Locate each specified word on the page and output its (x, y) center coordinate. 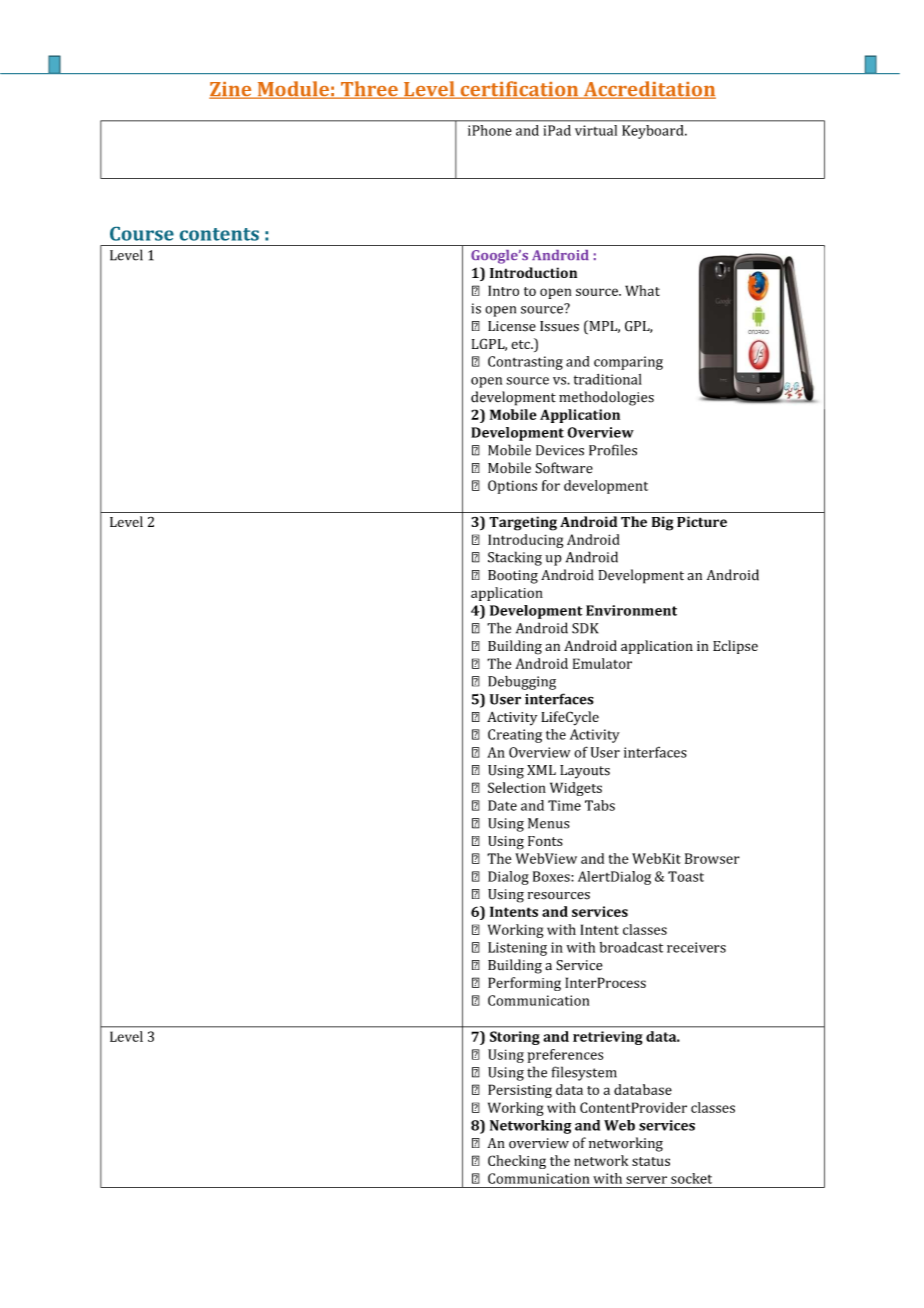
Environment (631, 610)
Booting (513, 577)
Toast (686, 876)
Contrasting (525, 363)
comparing (628, 363)
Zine (231, 90)
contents (219, 234)
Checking (517, 1162)
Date (502, 805)
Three (369, 90)
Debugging (522, 683)
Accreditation (648, 90)
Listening (517, 949)
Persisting (520, 1091)
